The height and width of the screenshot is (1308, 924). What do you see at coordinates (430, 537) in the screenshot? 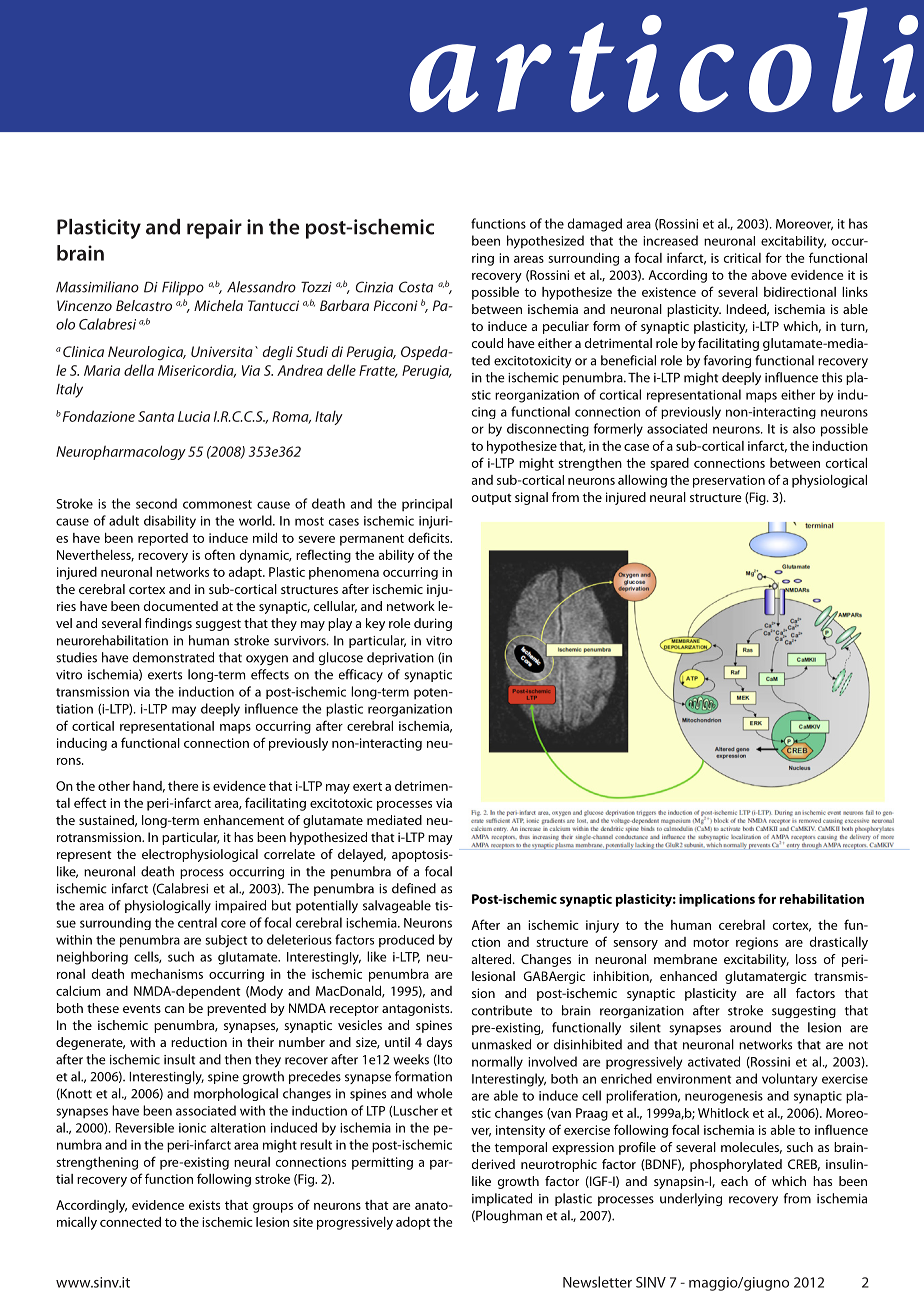
I see `deficits` at bounding box center [430, 537].
